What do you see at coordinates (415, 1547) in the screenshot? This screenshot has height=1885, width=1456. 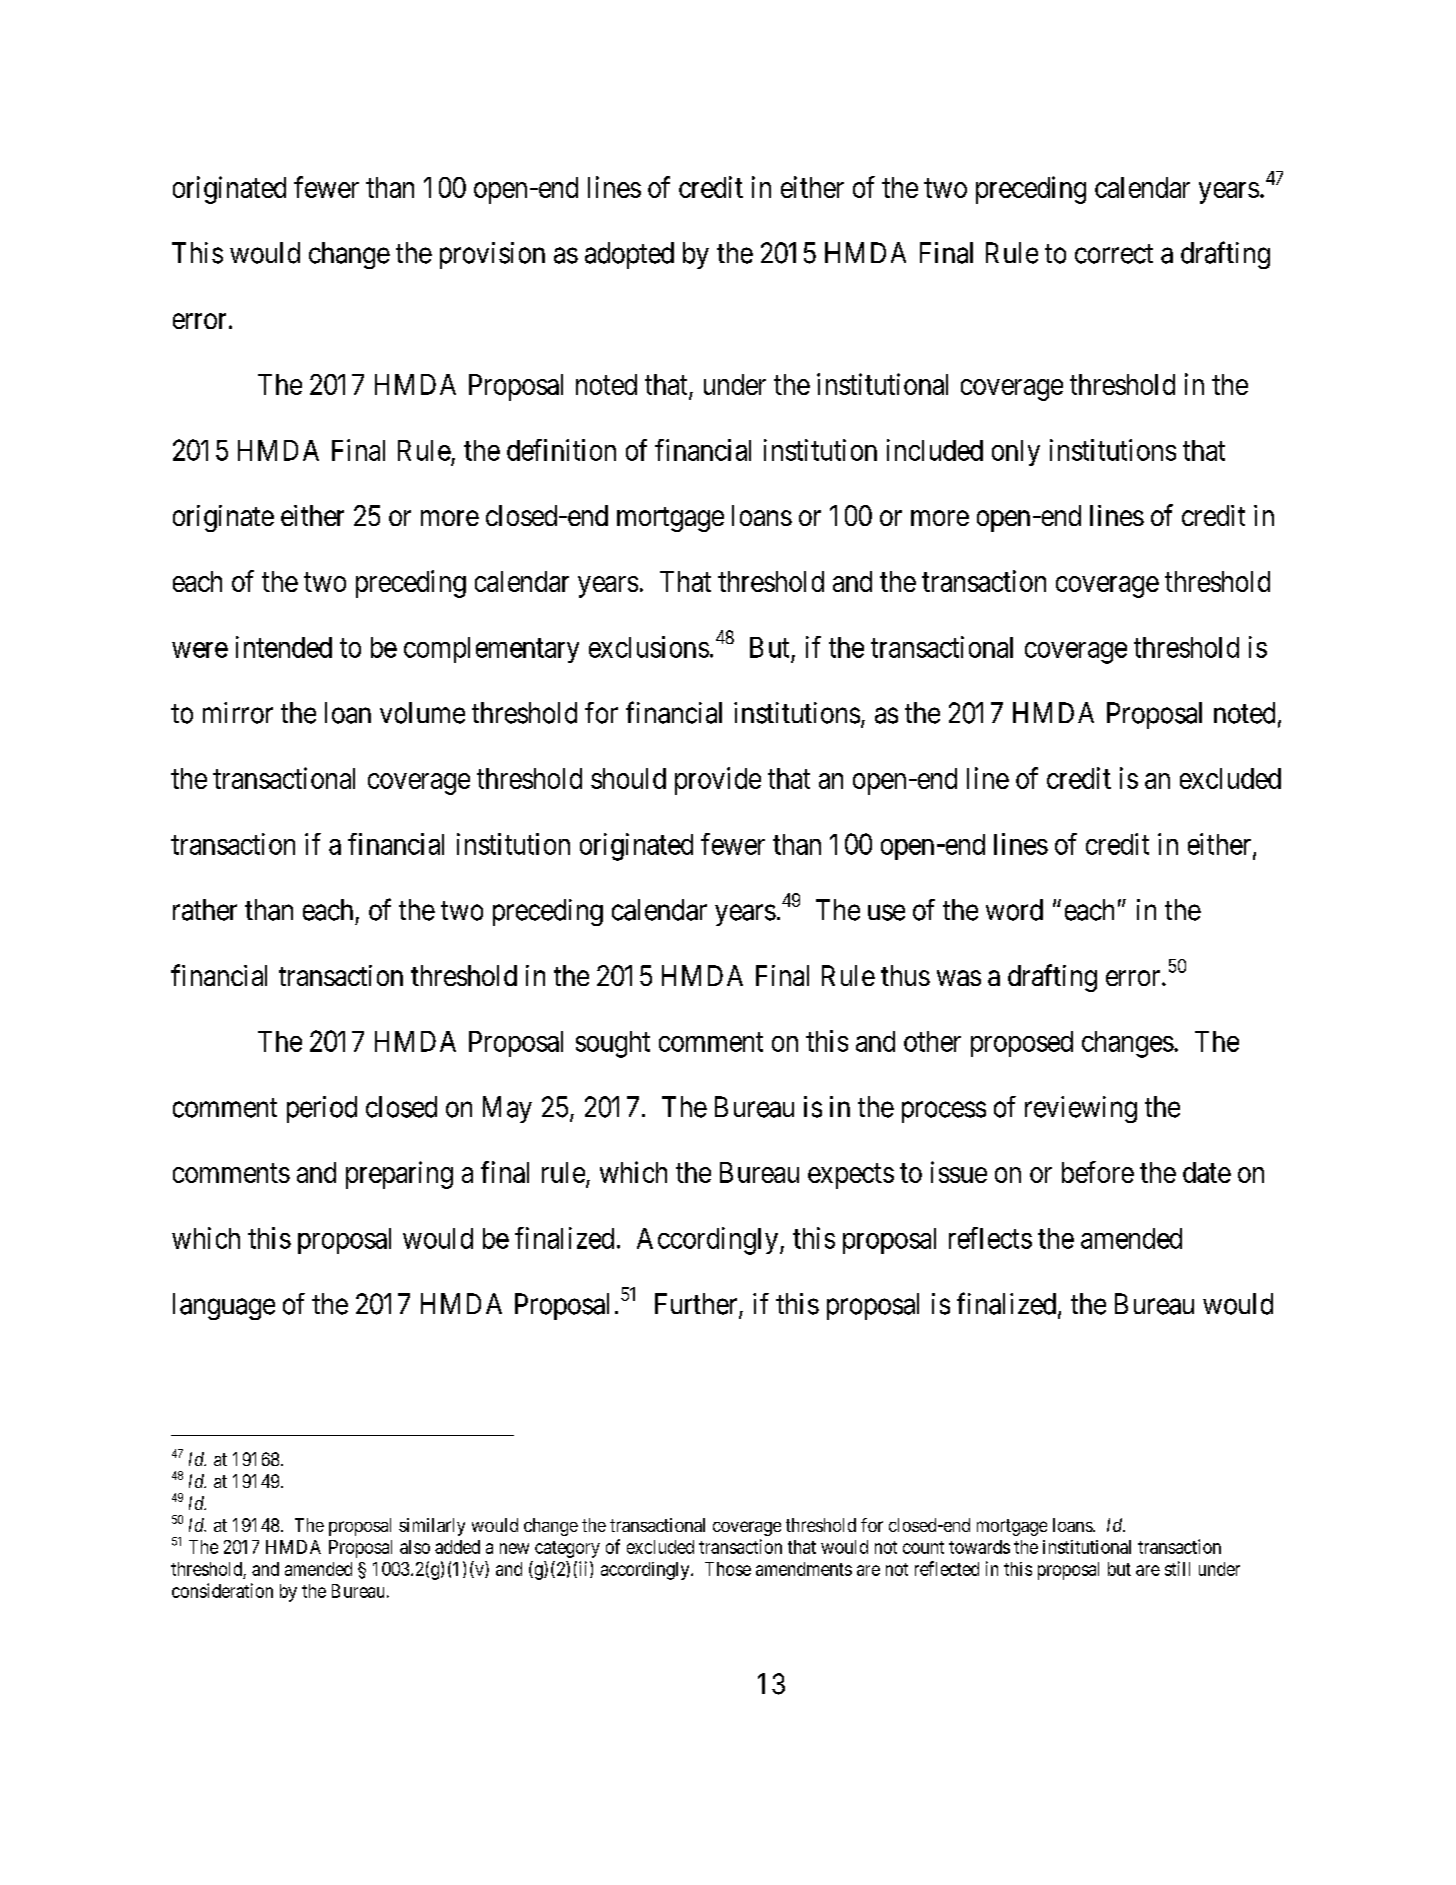 I see `also` at bounding box center [415, 1547].
